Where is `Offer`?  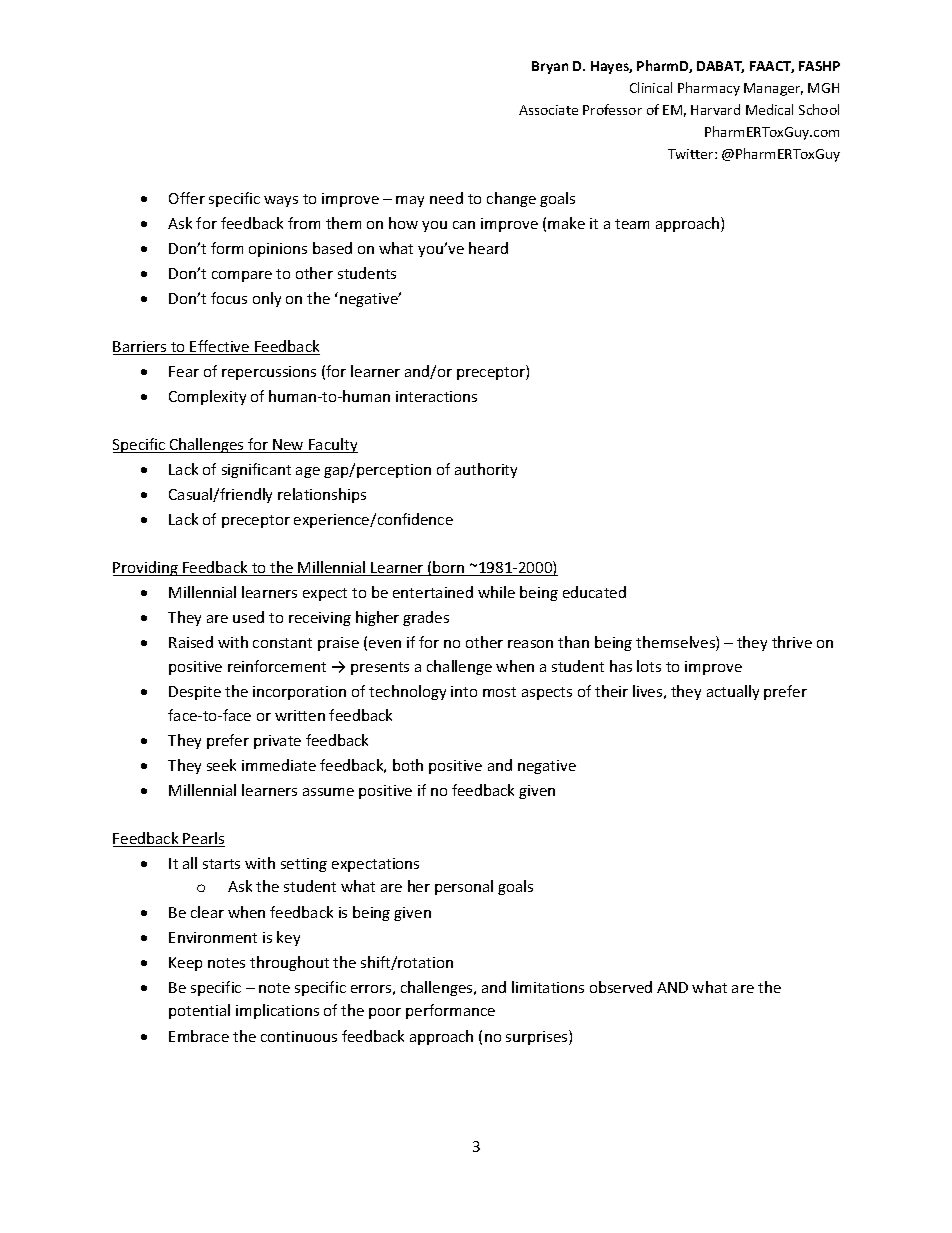
Offer is located at coordinates (187, 198).
